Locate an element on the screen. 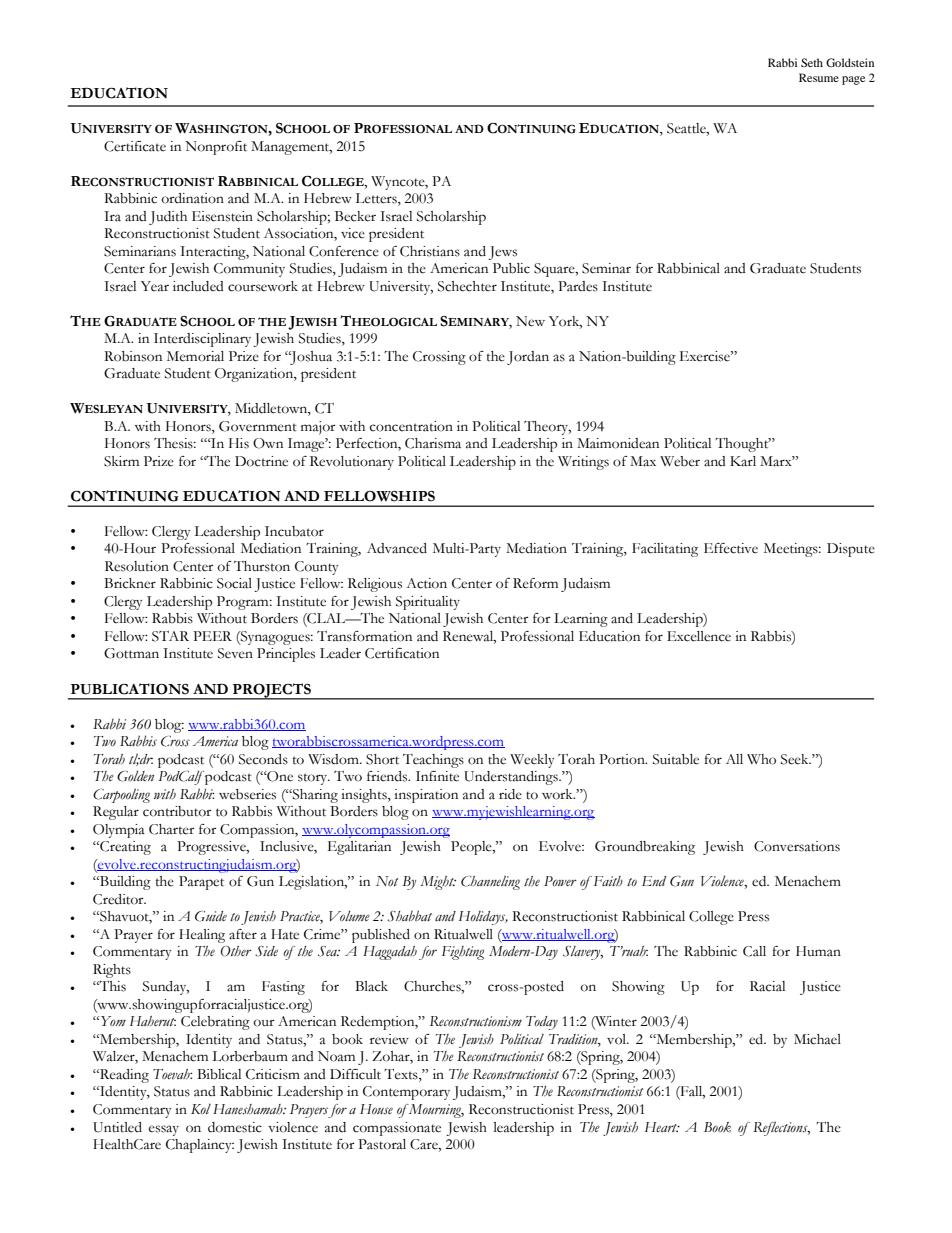 The image size is (952, 1233). Social is located at coordinates (234, 583).
